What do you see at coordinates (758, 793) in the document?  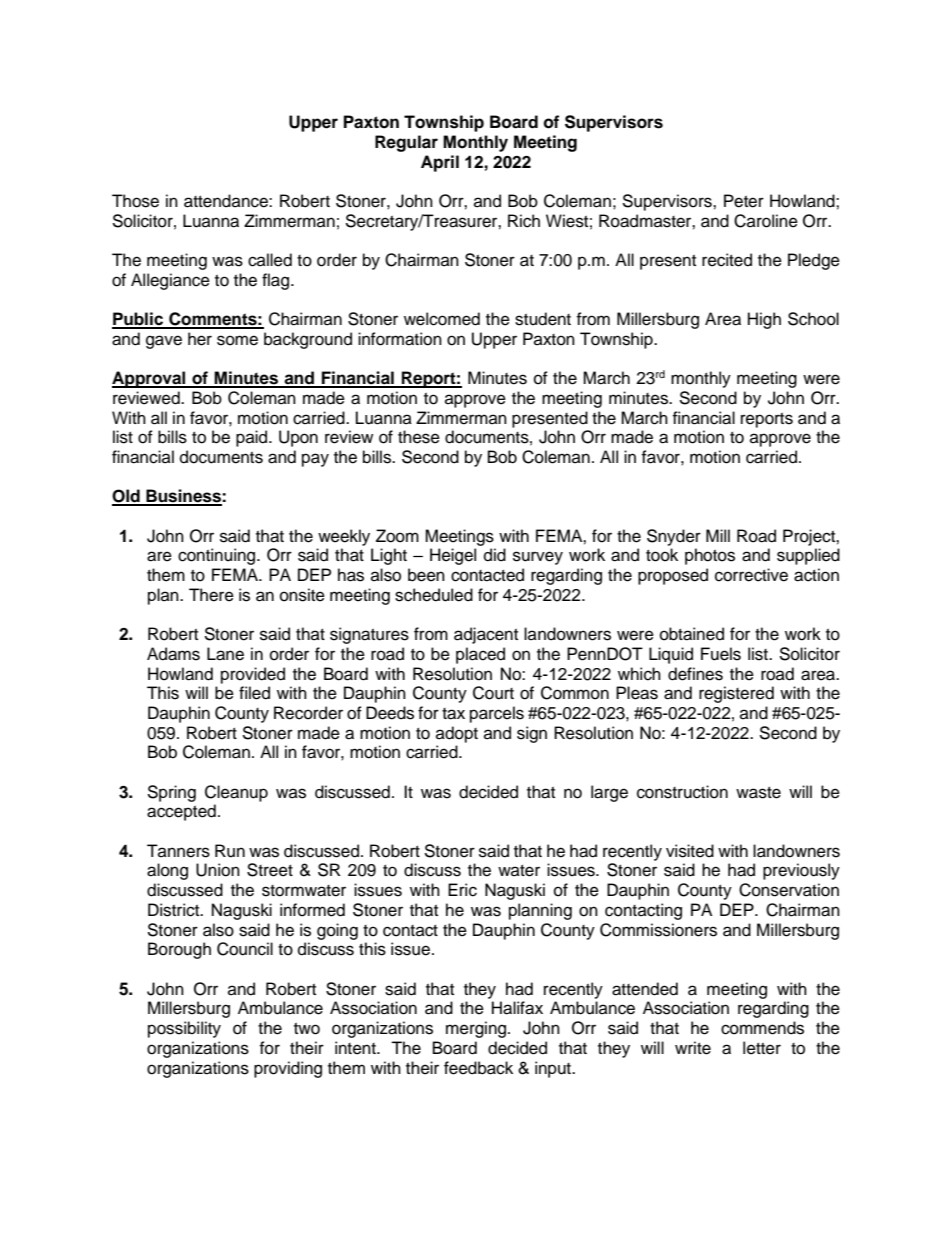 I see `waste` at bounding box center [758, 793].
